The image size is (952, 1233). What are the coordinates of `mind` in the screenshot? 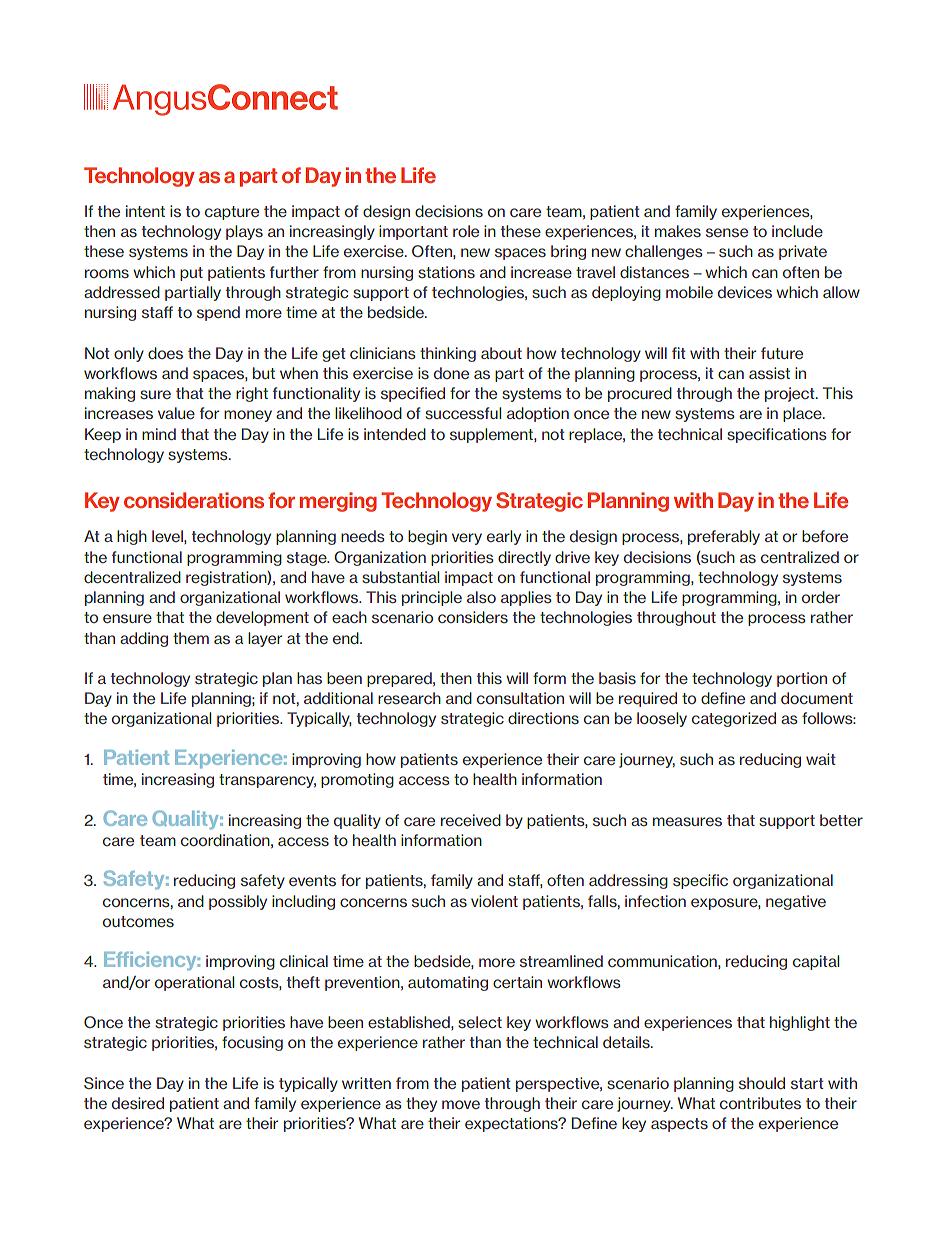 It's located at (159, 434).
